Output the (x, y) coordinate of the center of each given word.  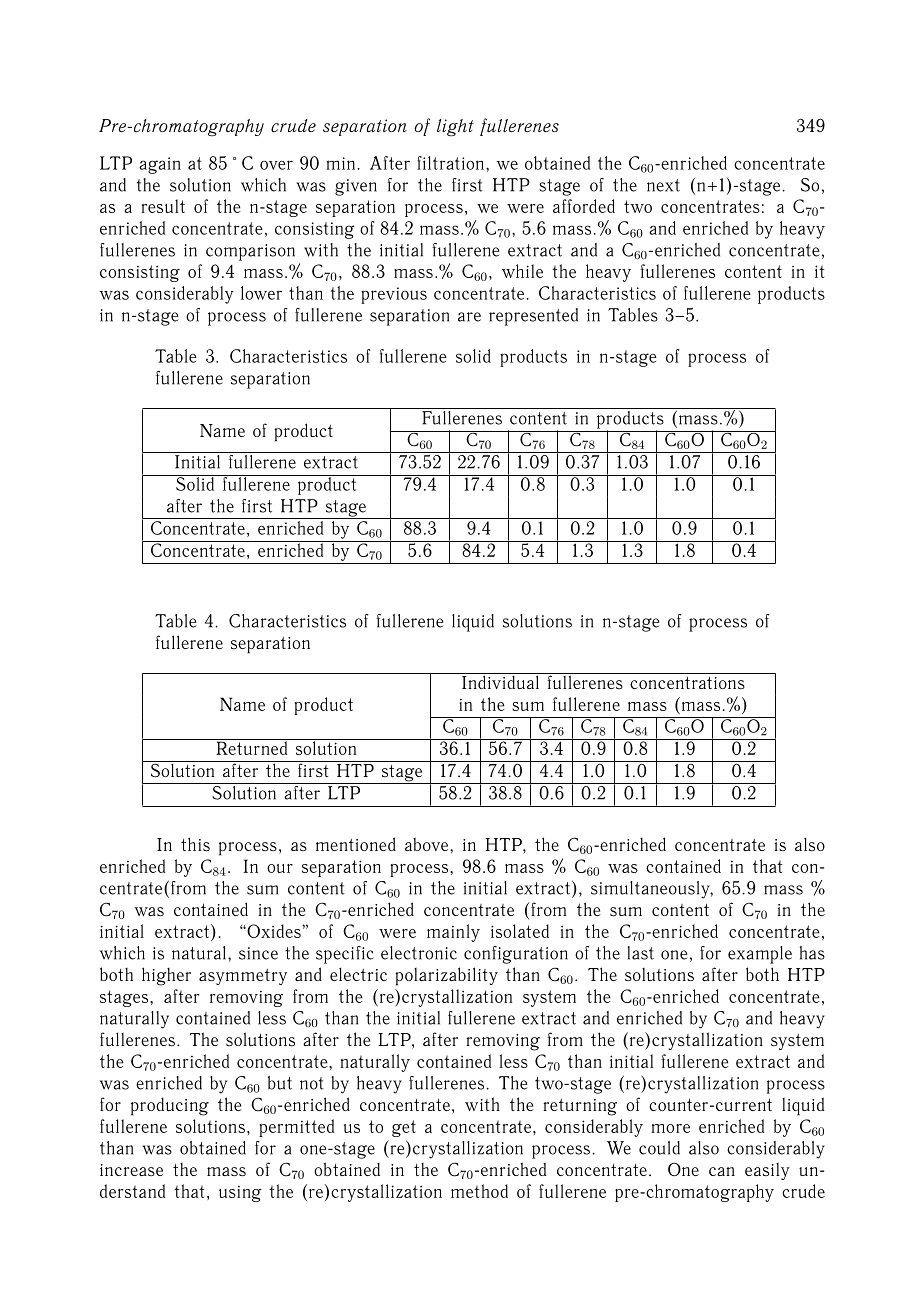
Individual (500, 681)
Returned (252, 747)
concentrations (687, 682)
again (160, 165)
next (663, 185)
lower (261, 293)
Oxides (274, 931)
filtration (450, 163)
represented (533, 317)
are (469, 317)
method (479, 1191)
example (760, 955)
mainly (453, 933)
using (240, 1194)
